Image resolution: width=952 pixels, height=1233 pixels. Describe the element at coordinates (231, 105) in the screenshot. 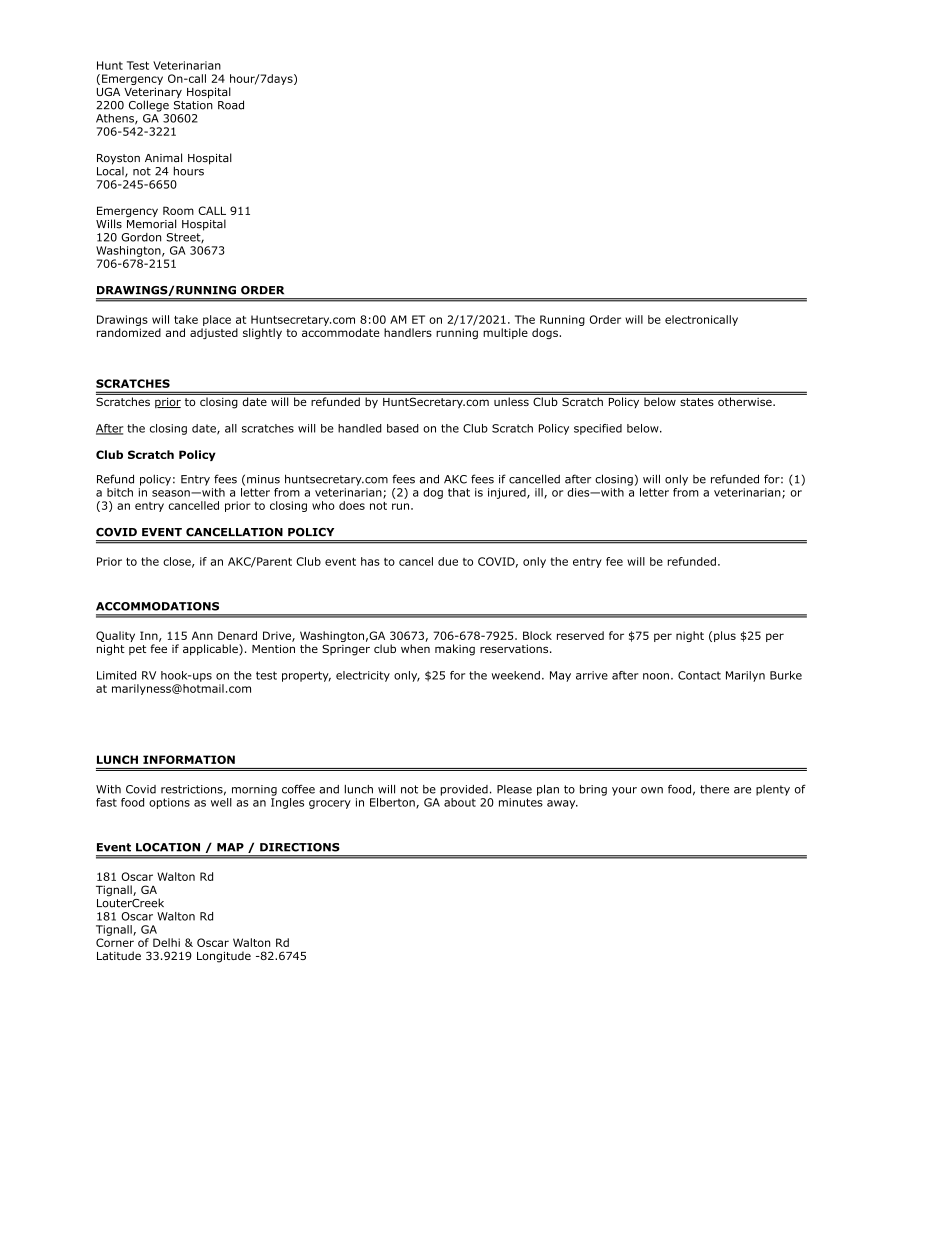

I see `Road` at that location.
